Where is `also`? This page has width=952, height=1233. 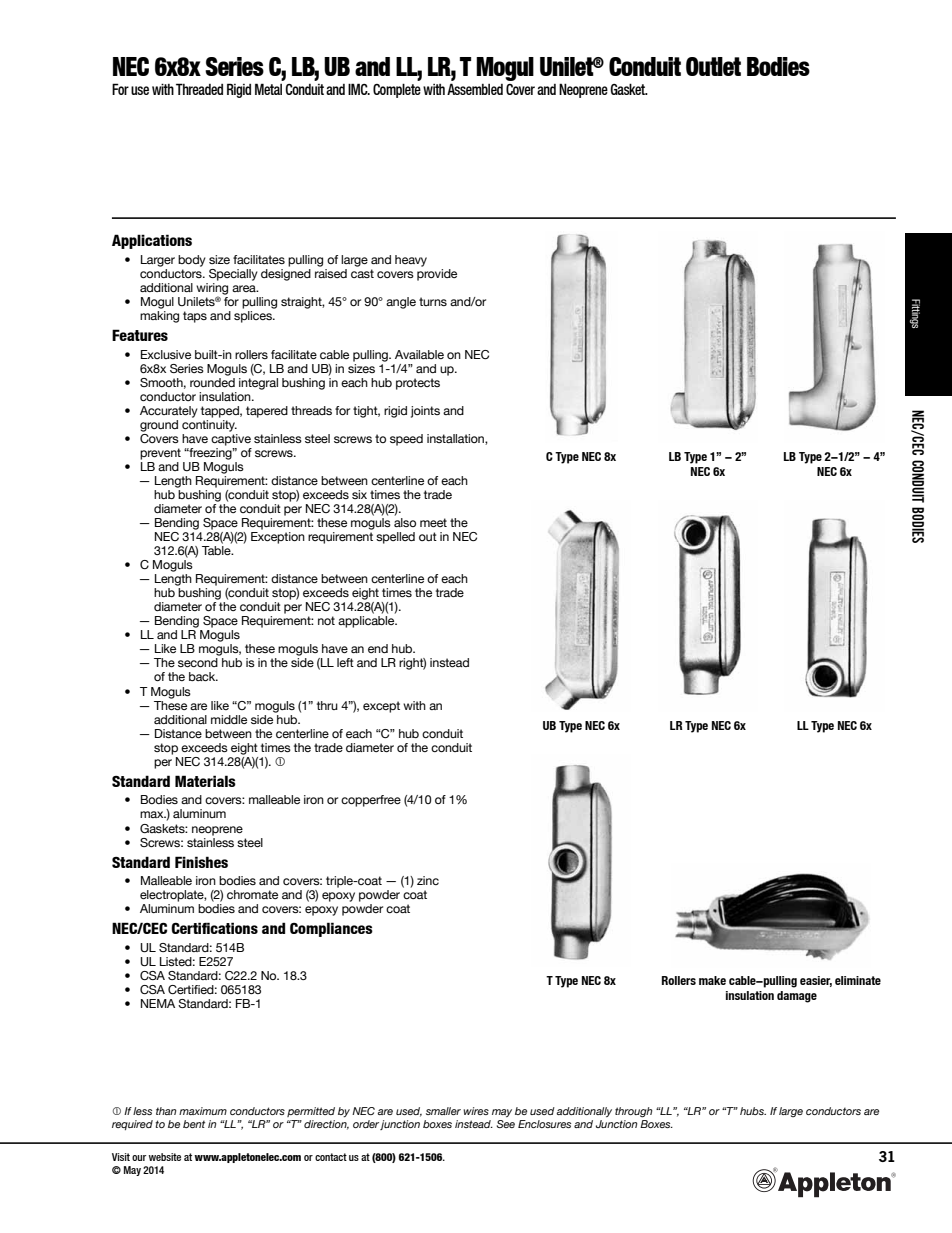 also is located at coordinates (405, 522).
